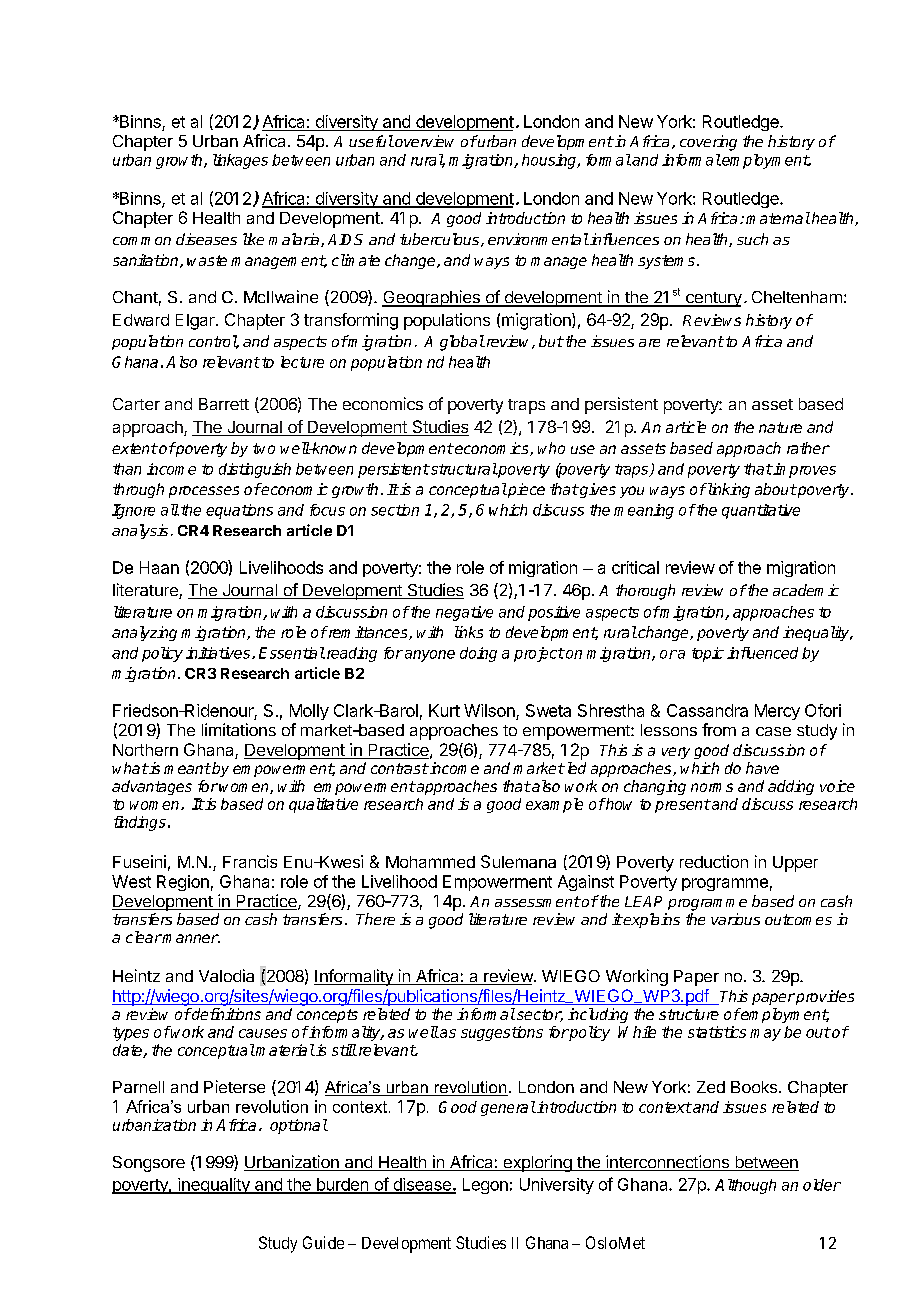  Describe the element at coordinates (557, 1186) in the screenshot. I see `University` at that location.
